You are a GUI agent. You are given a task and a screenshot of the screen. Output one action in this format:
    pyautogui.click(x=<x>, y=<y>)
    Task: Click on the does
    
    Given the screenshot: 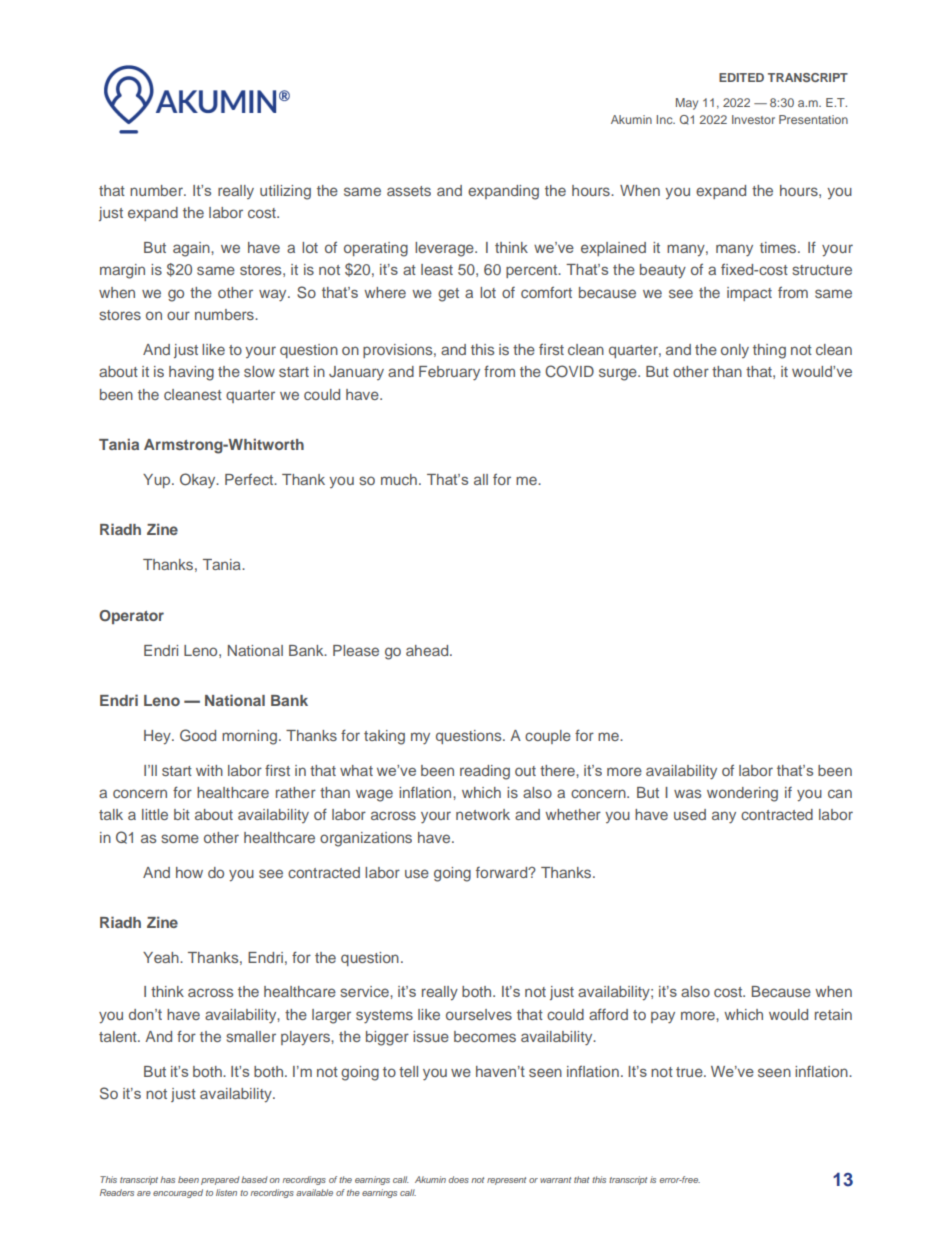 What is the action you would take?
    pyautogui.click(x=459, y=1179)
